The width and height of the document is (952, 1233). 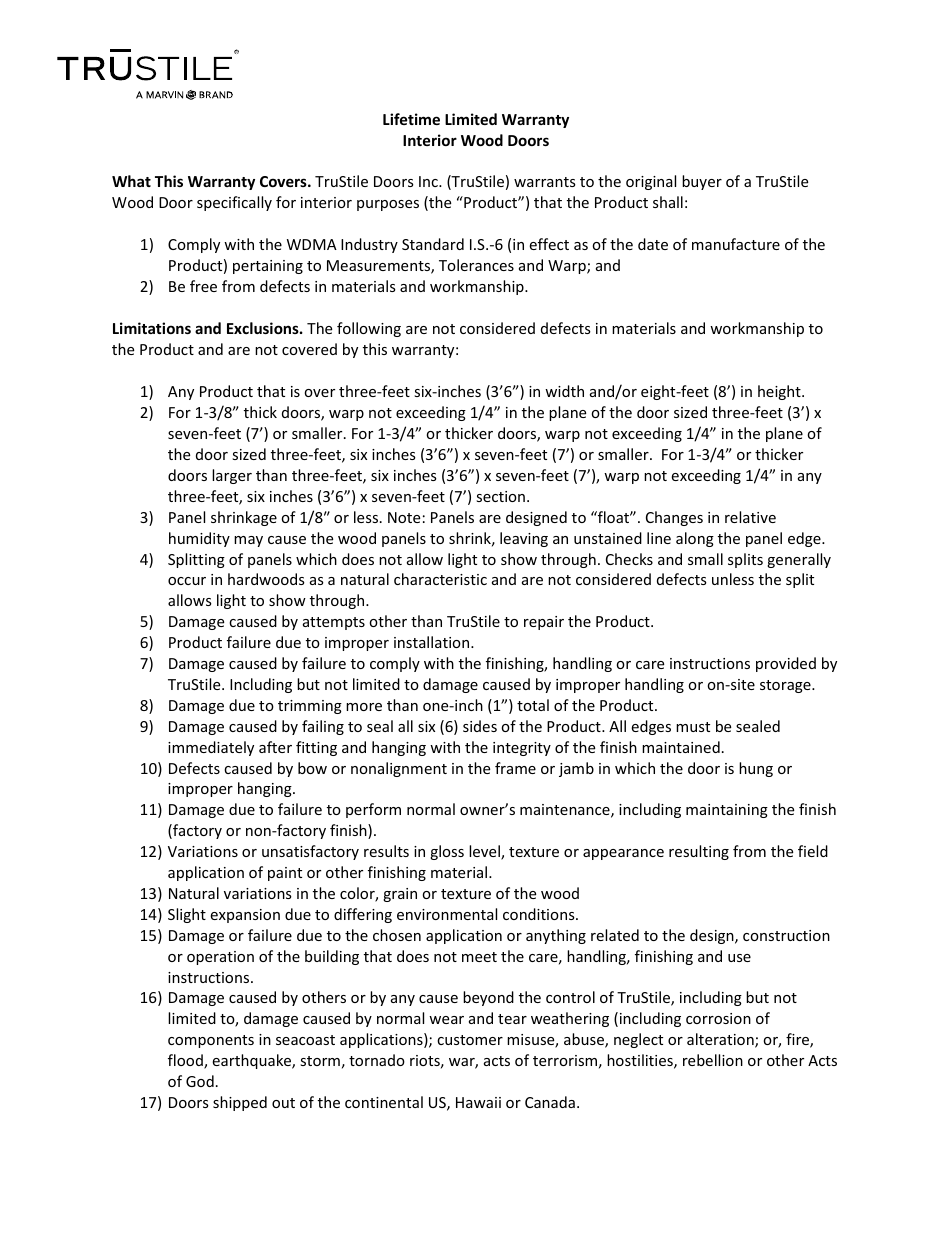 I want to click on immediately, so click(x=211, y=748).
